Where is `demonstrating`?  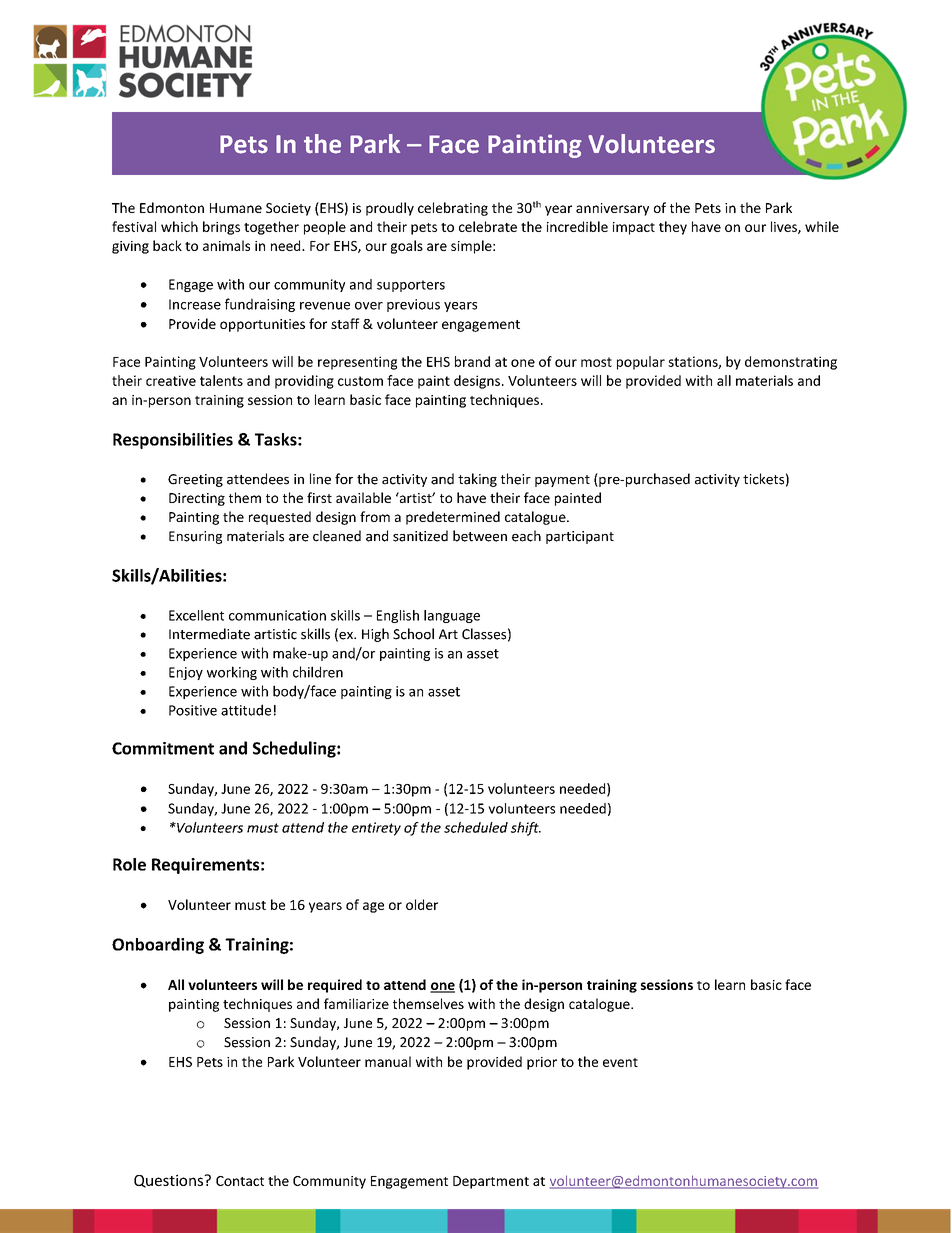
demonstrating is located at coordinates (791, 363).
